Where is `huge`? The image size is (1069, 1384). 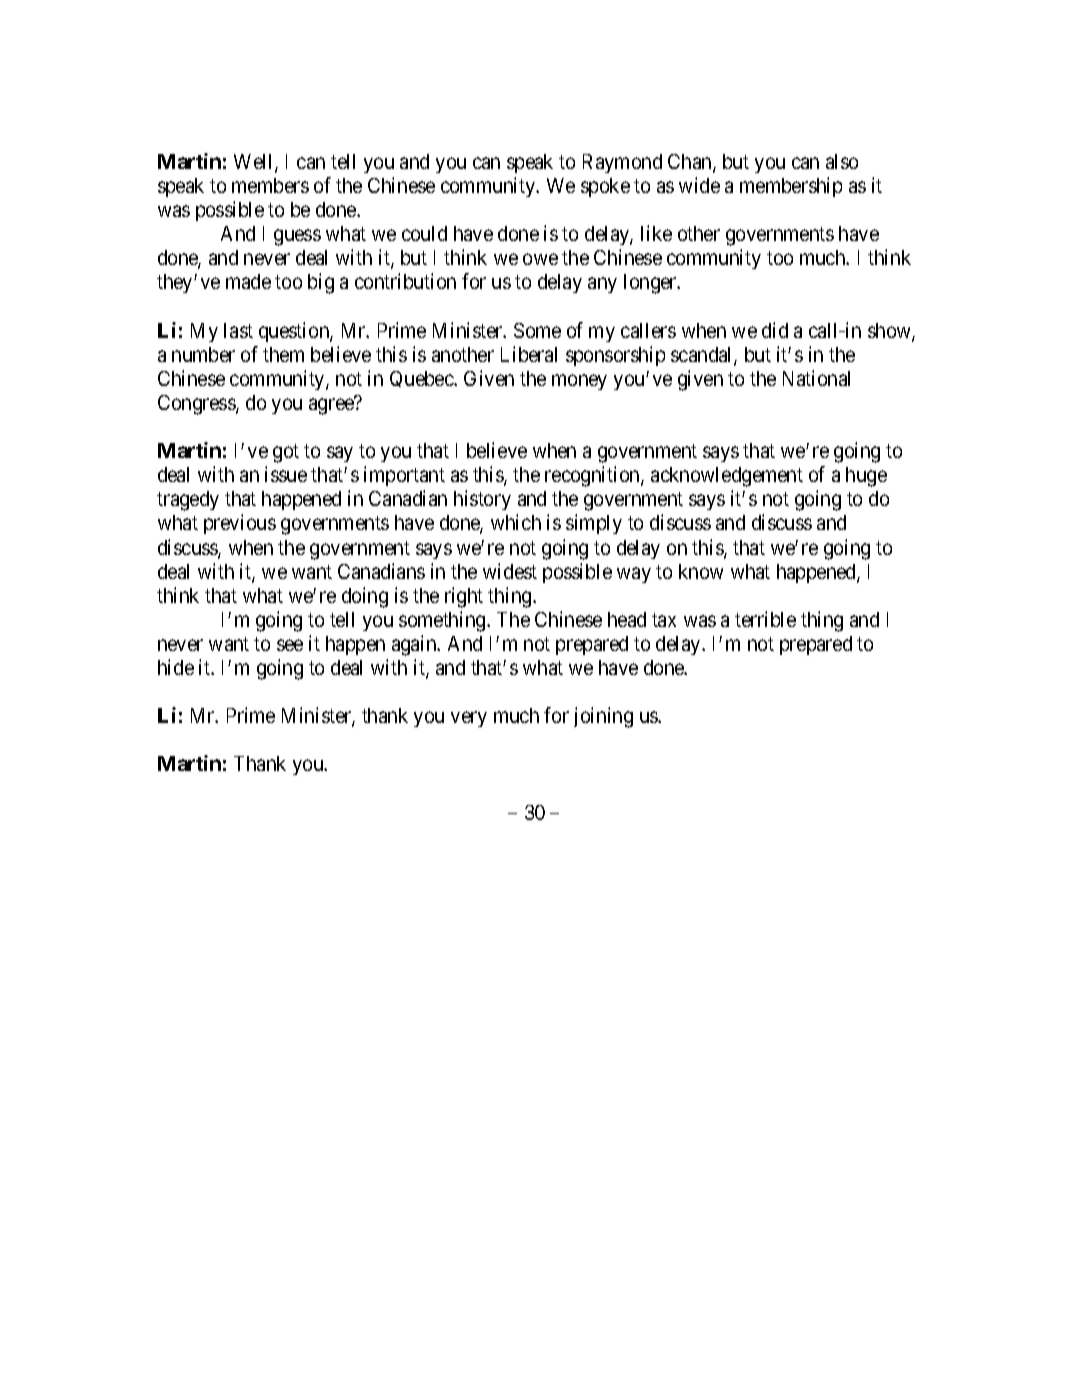
huge is located at coordinates (866, 477).
